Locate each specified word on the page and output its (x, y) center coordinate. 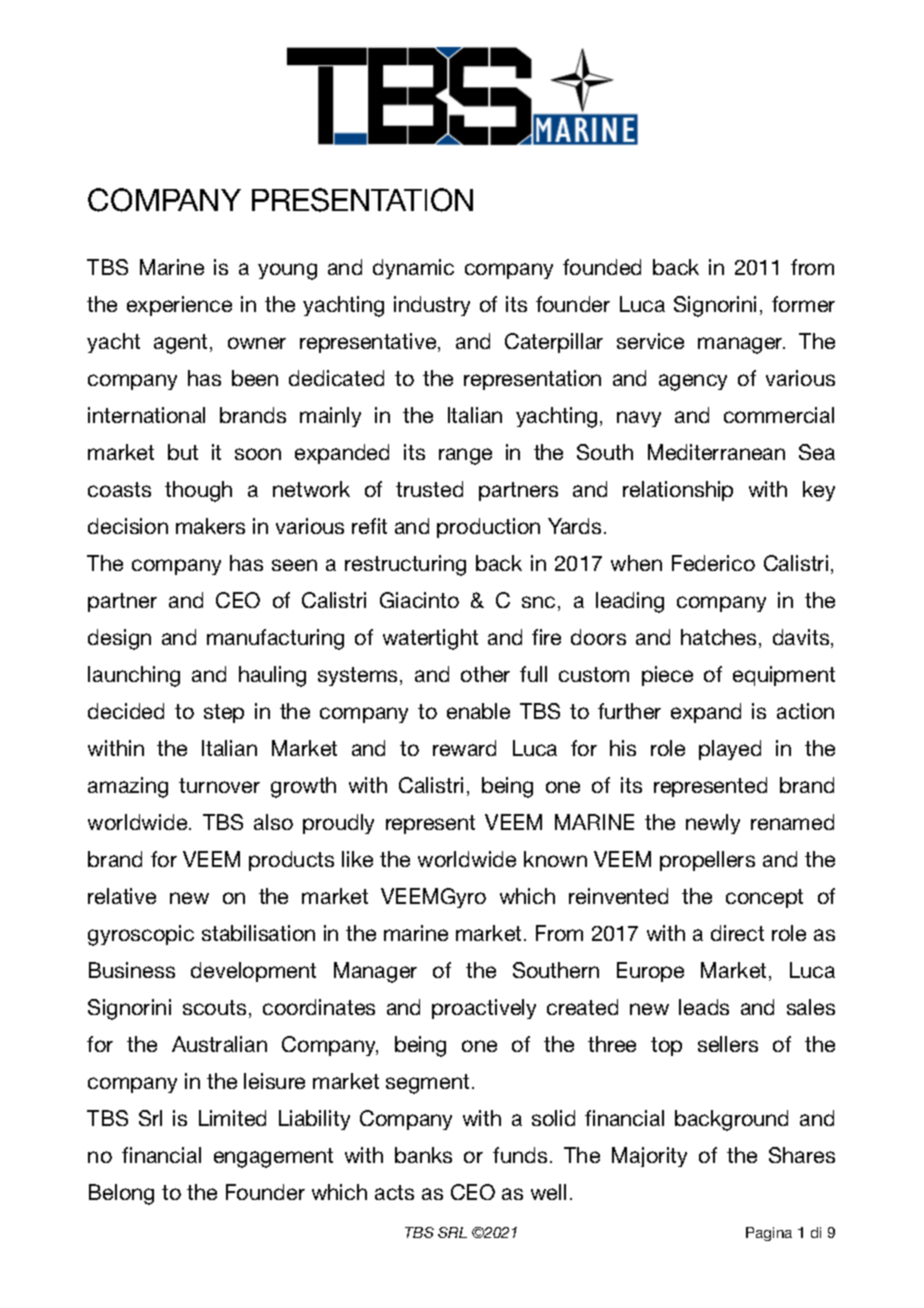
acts (394, 1192)
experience (179, 306)
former (803, 304)
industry (432, 306)
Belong (121, 1194)
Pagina (769, 1234)
